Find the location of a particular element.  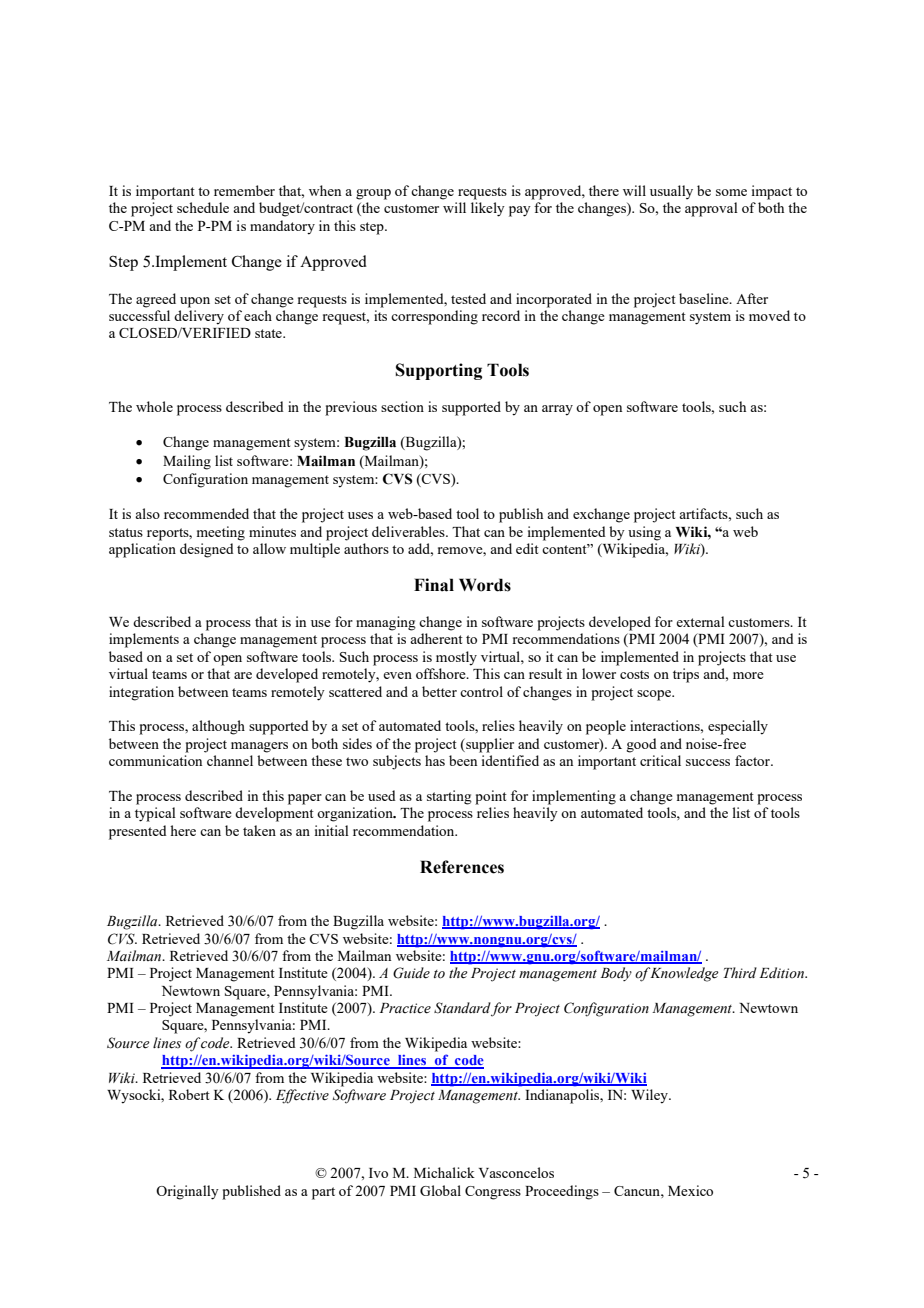

schedule is located at coordinates (203, 207).
